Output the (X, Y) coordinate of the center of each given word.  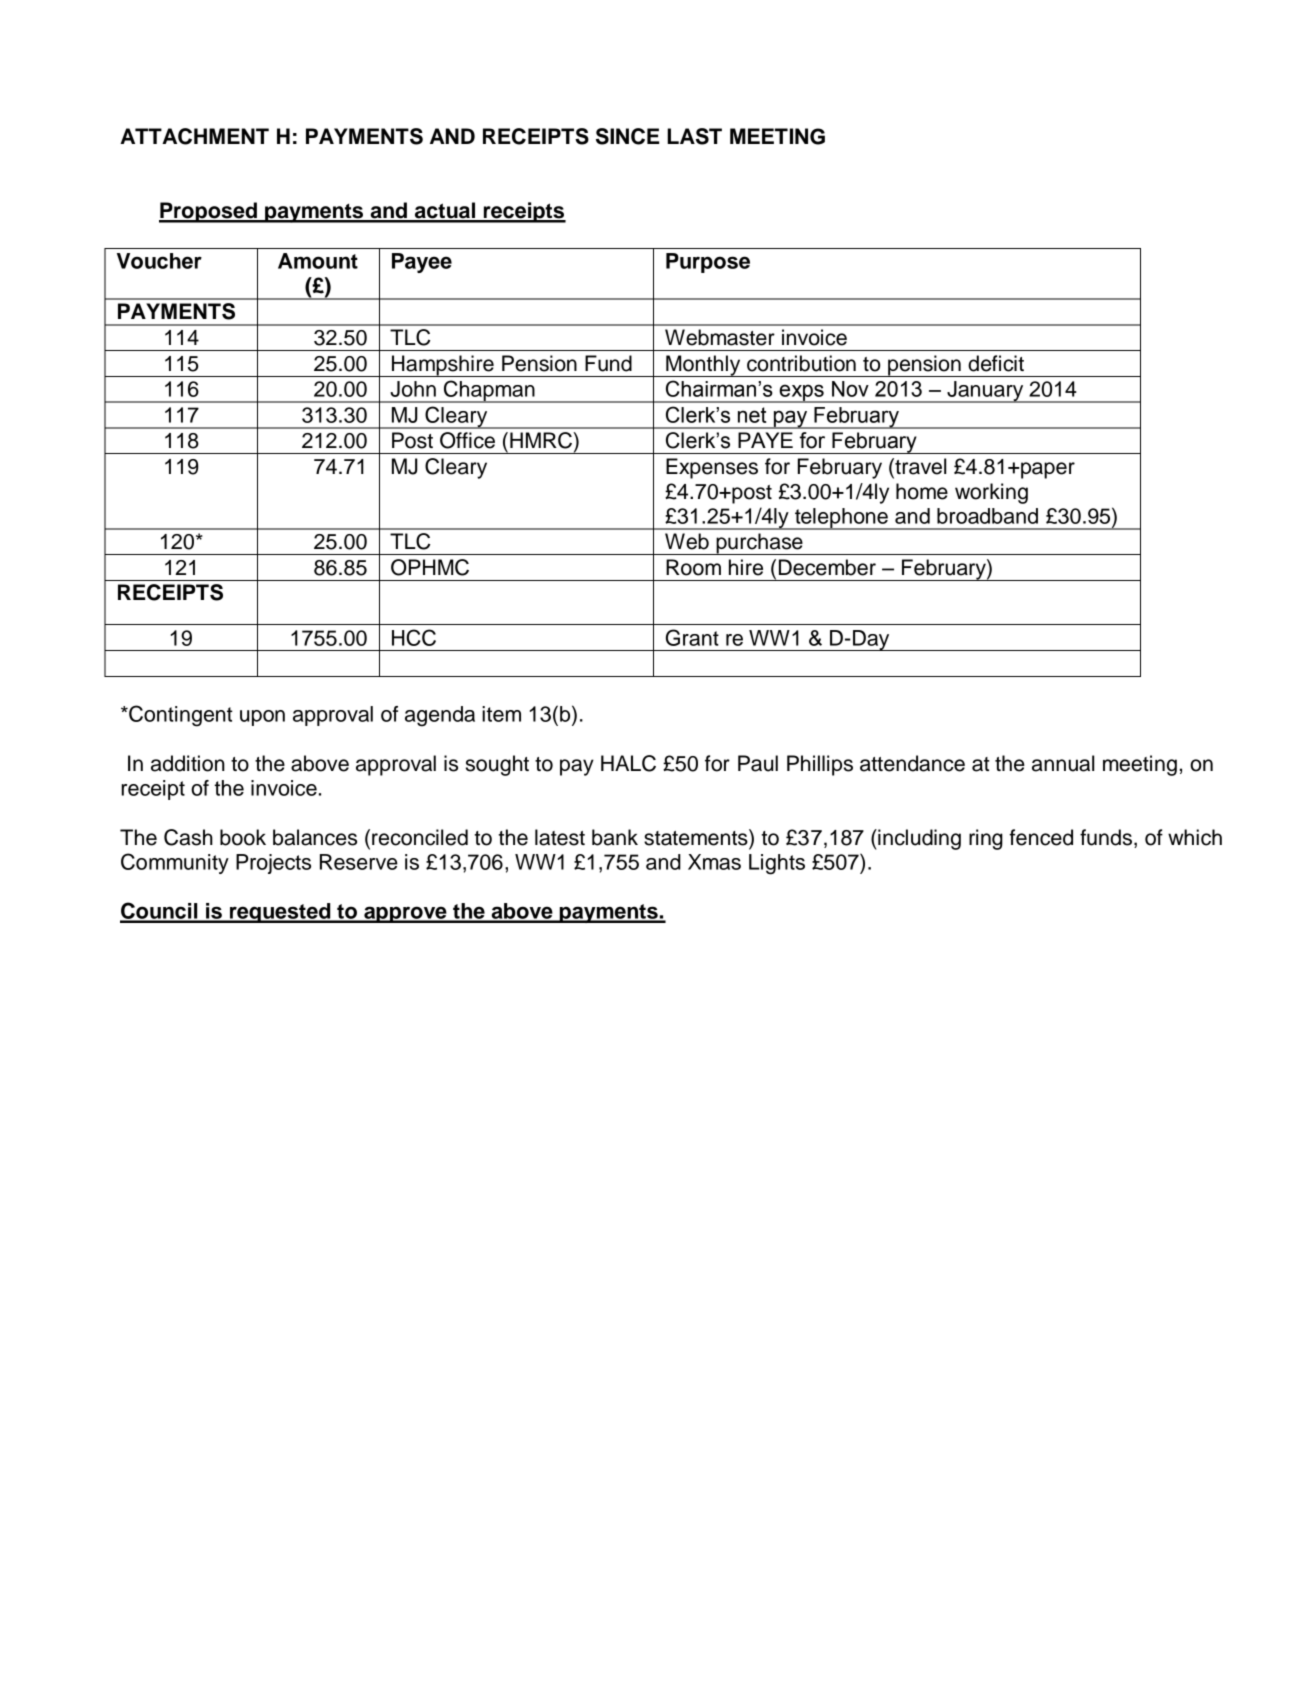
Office (467, 440)
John (413, 389)
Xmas (714, 862)
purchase (759, 544)
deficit (996, 363)
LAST (694, 136)
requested (280, 913)
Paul (758, 763)
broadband (987, 516)
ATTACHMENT (194, 136)
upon (262, 718)
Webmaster (720, 337)
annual (1063, 763)
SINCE (627, 136)
